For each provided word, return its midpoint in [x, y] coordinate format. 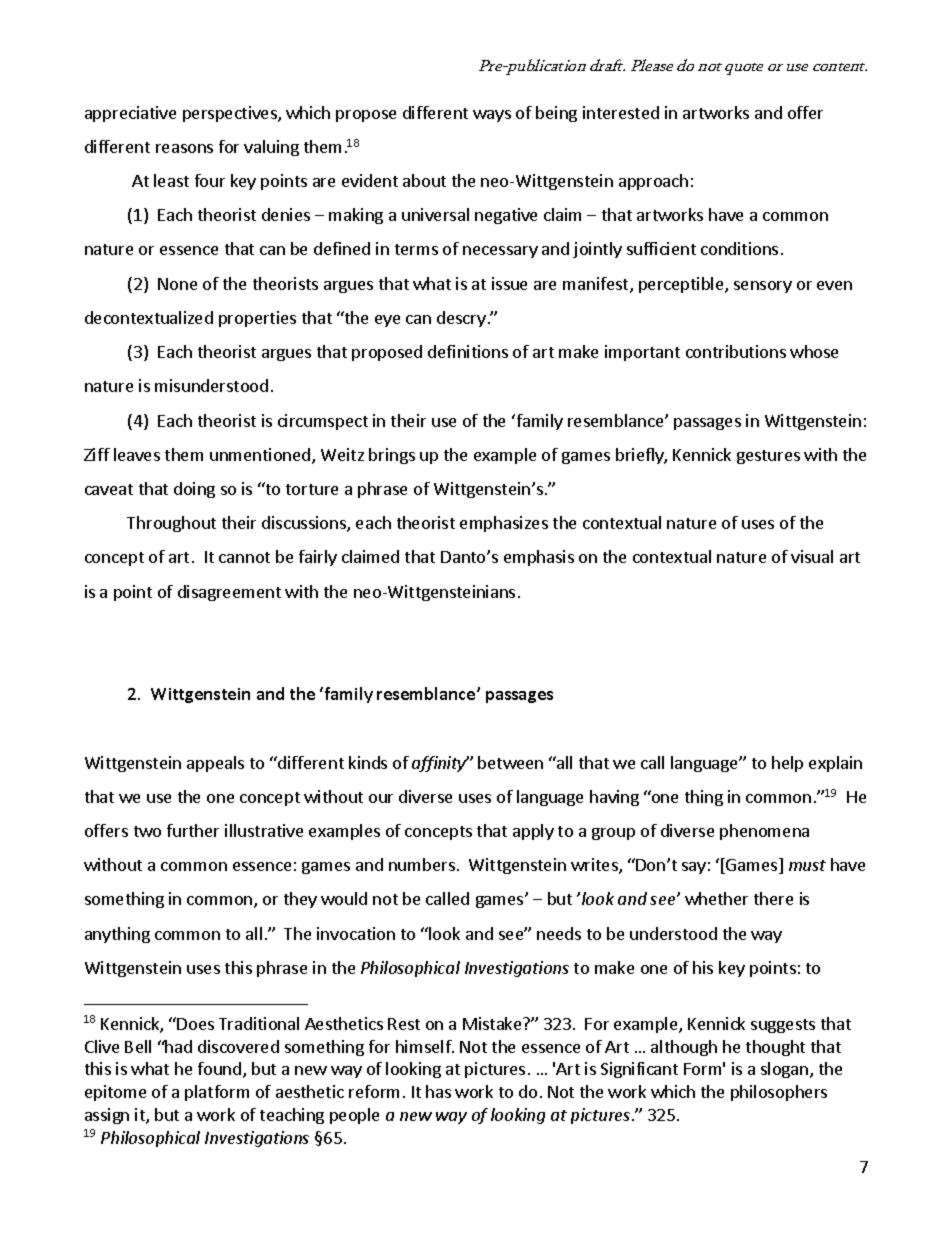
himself [424, 1046]
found [221, 1070]
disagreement [229, 593]
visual [812, 556]
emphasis [539, 558]
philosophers [779, 1093]
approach [653, 182]
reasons [184, 148]
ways [492, 116]
